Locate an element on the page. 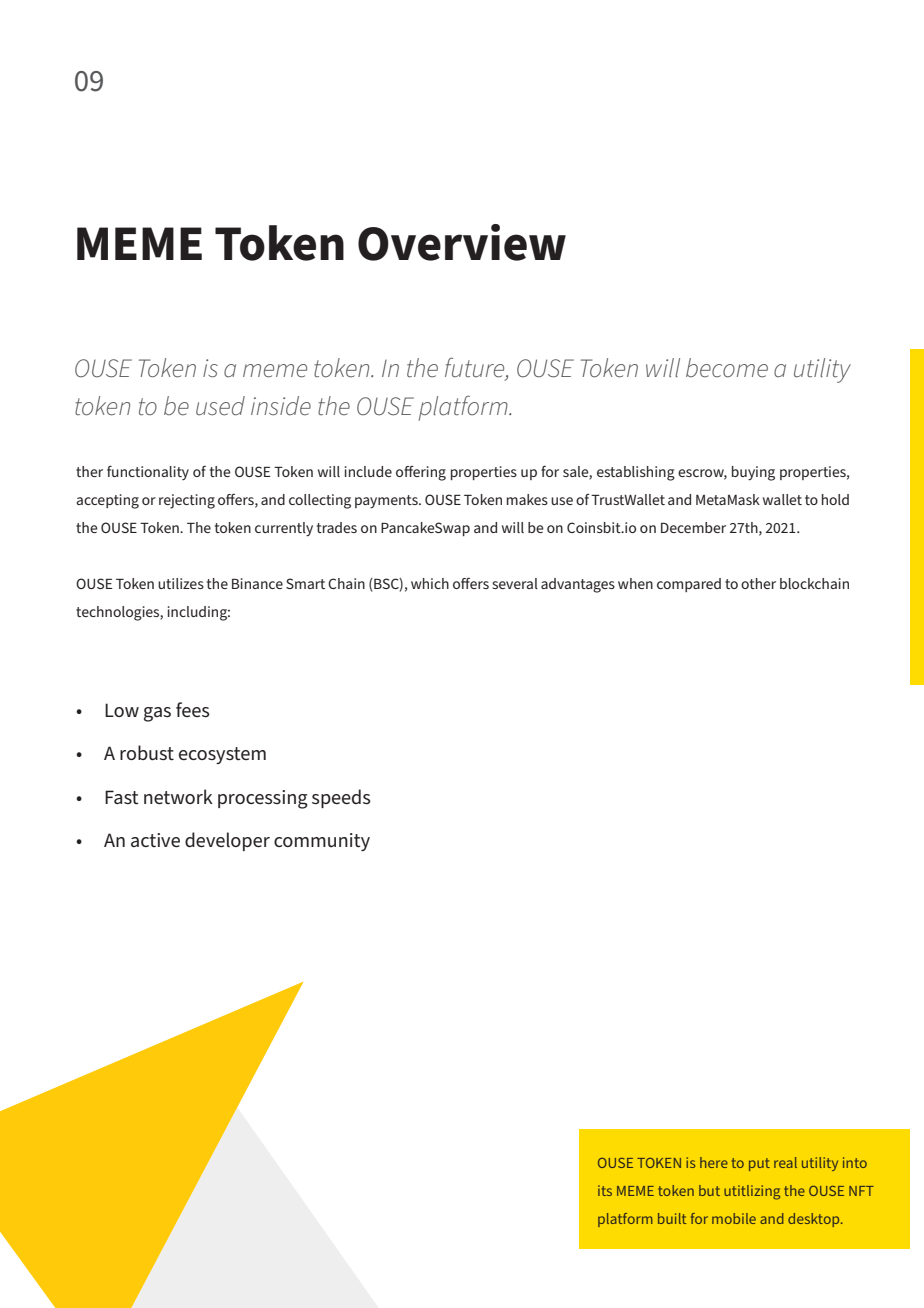  speeds is located at coordinates (341, 798).
